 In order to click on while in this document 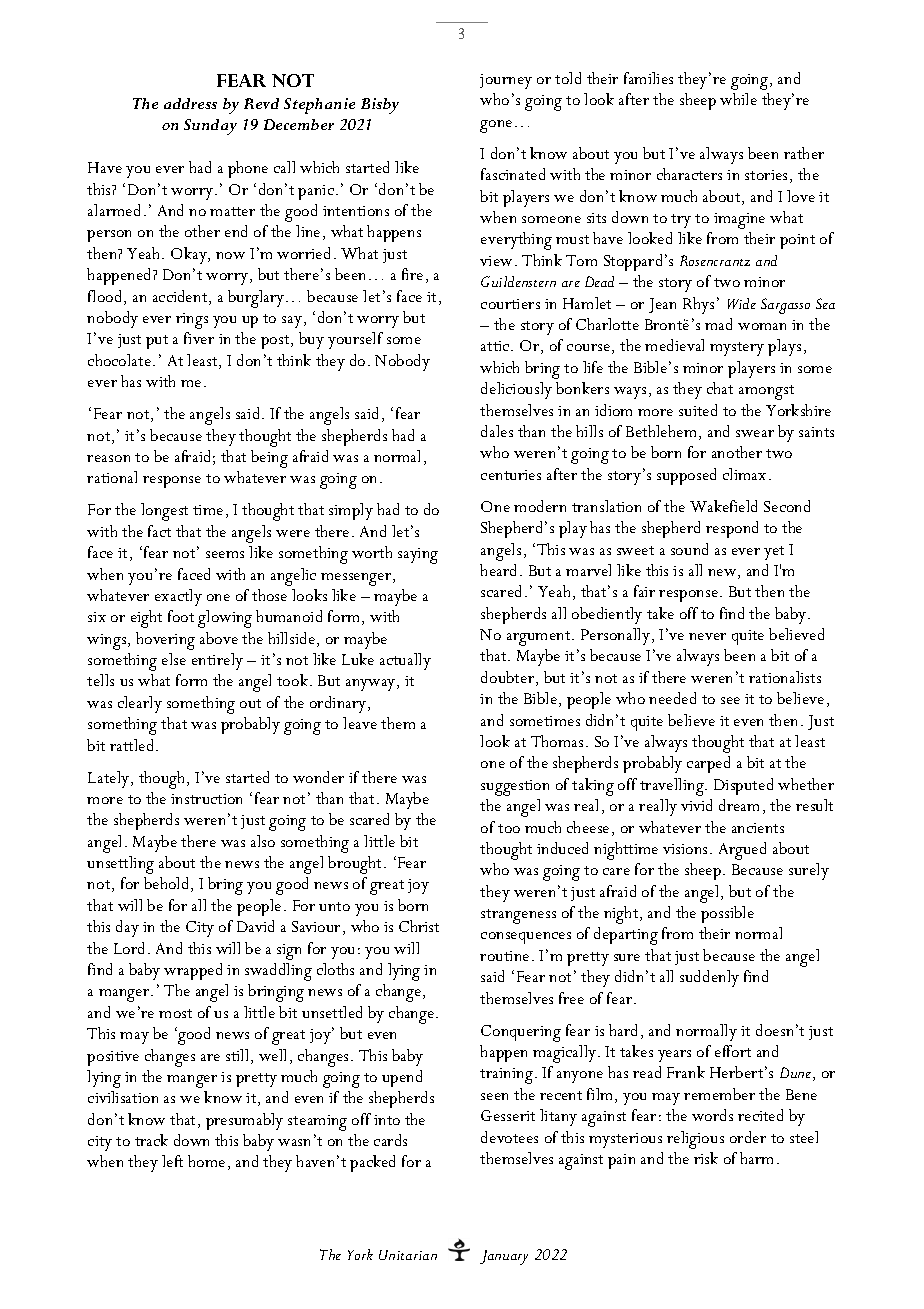, I will do `click(738, 99)`.
